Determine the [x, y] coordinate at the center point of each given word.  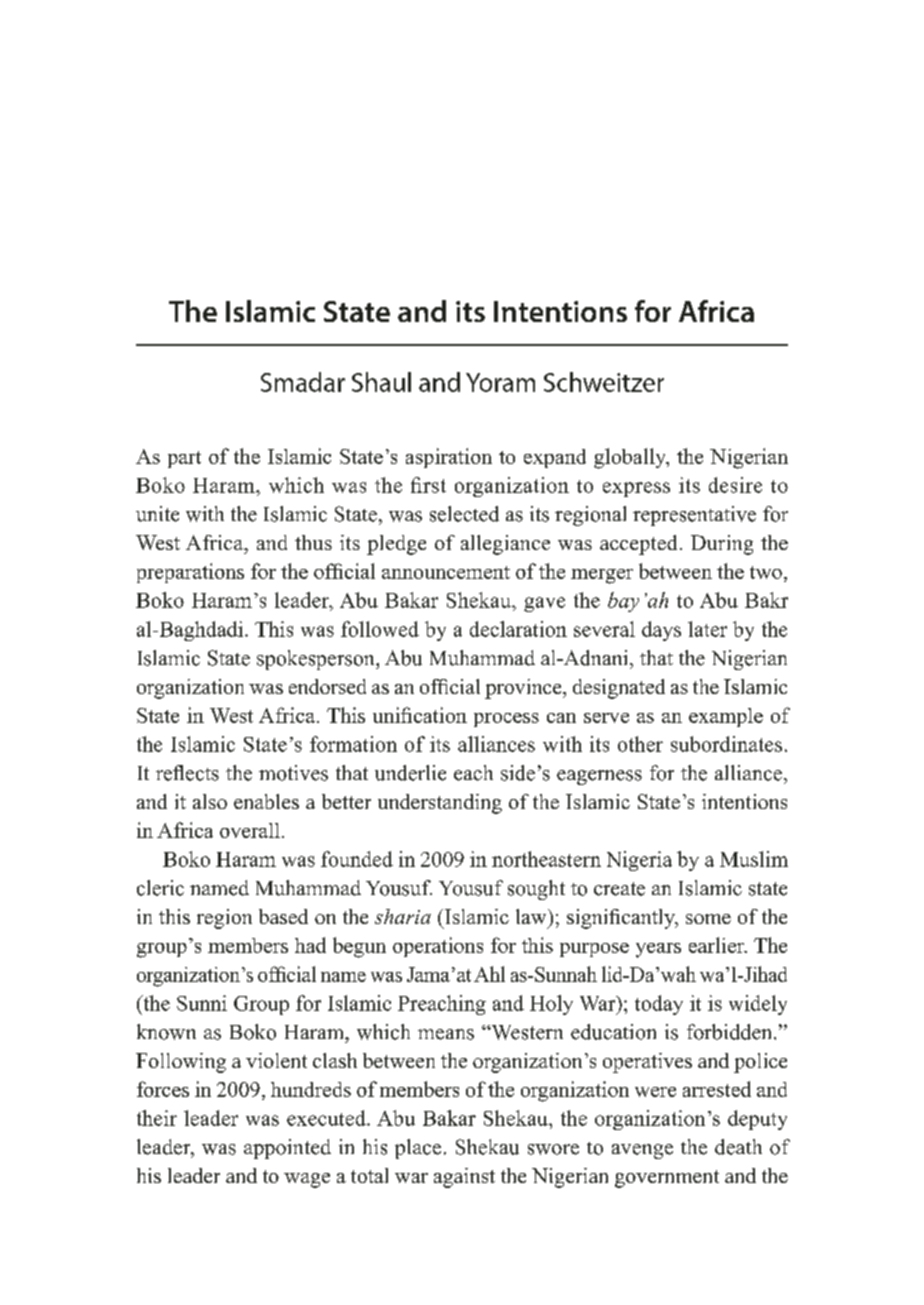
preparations [190, 573]
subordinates [726, 744]
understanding [440, 804]
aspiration [449, 458]
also [210, 801]
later [707, 629]
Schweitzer [604, 382]
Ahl [489, 974]
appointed [287, 1149]
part [184, 459]
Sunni [202, 1003]
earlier [718, 945]
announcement [446, 572]
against [464, 1178]
